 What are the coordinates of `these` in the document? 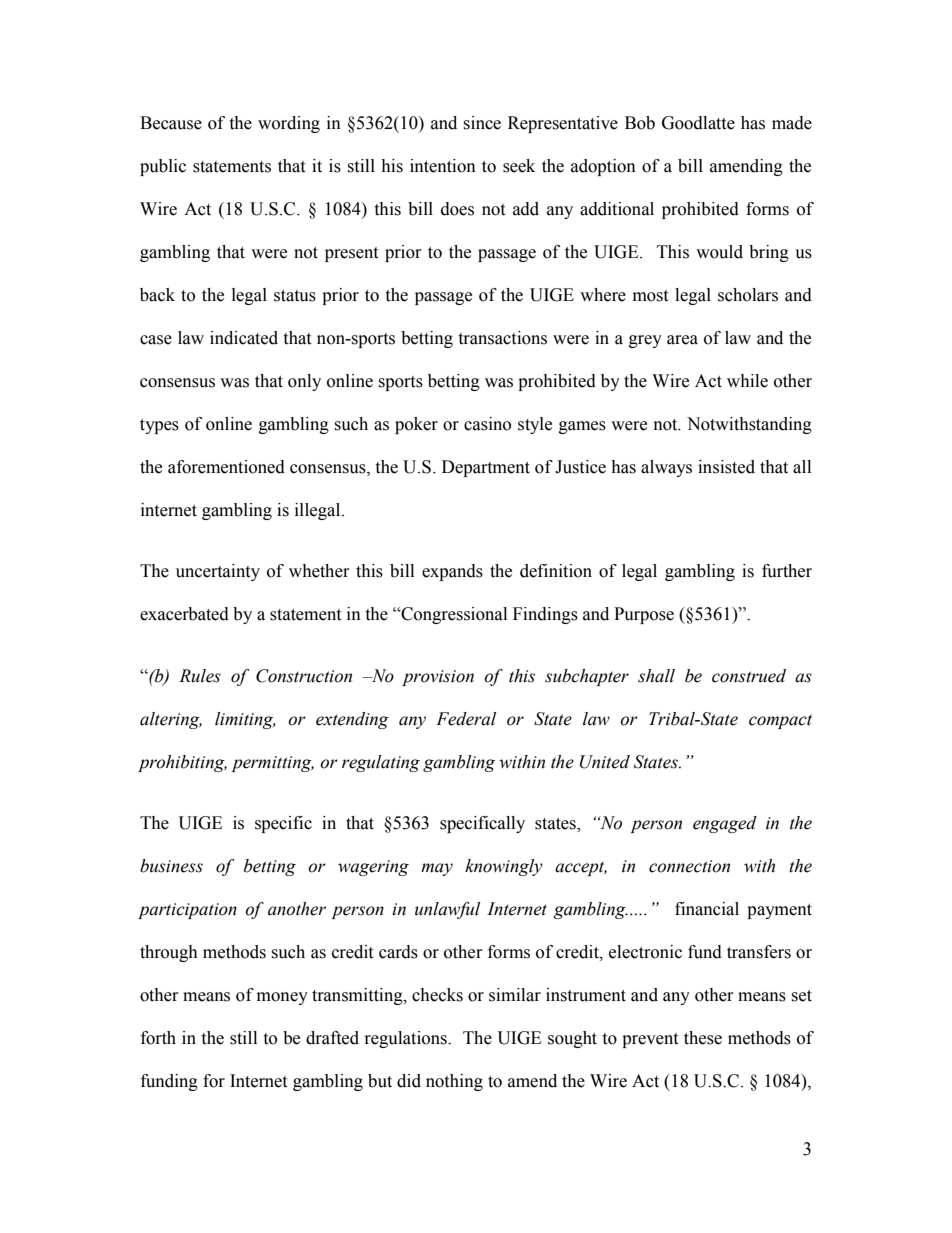 It's located at (703, 1038).
